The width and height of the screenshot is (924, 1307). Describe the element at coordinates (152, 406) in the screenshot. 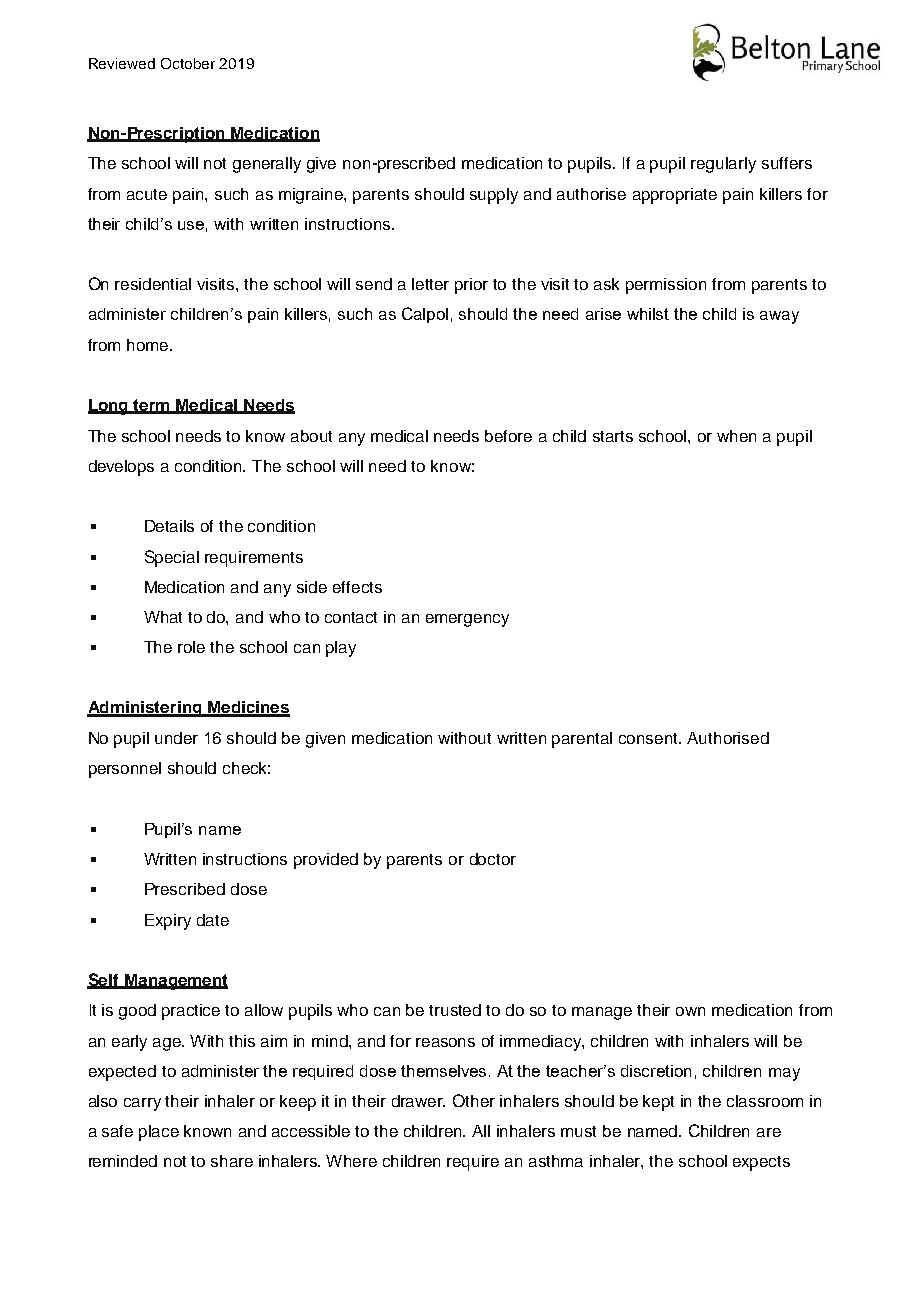

I see `term` at that location.
